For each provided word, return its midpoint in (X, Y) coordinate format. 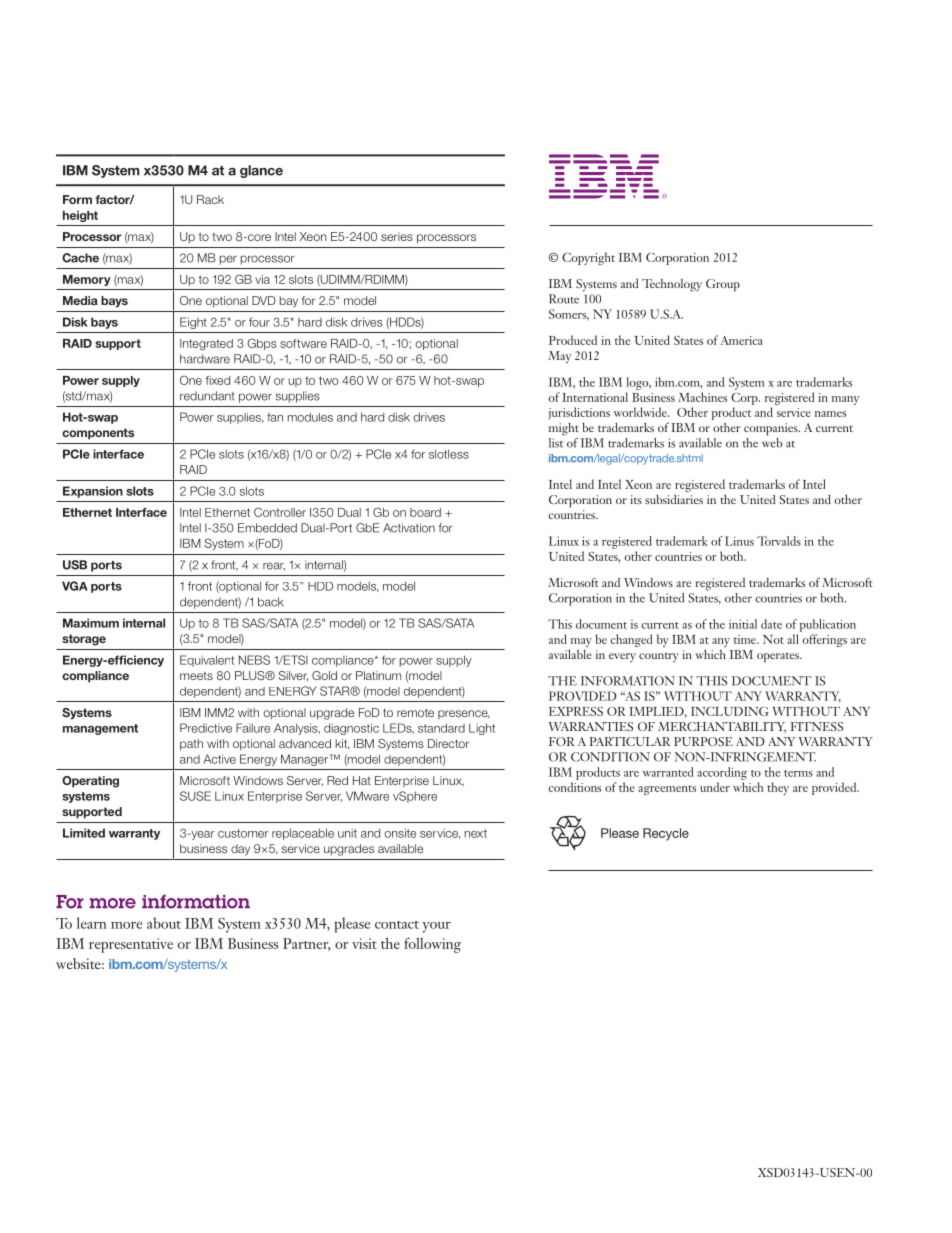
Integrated (206, 345)
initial (743, 624)
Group (723, 285)
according (722, 773)
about (164, 923)
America (742, 340)
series (397, 236)
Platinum (378, 675)
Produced (573, 340)
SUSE (195, 796)
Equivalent (207, 661)
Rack (210, 199)
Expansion (93, 492)
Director (448, 743)
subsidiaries (674, 499)
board (425, 512)
